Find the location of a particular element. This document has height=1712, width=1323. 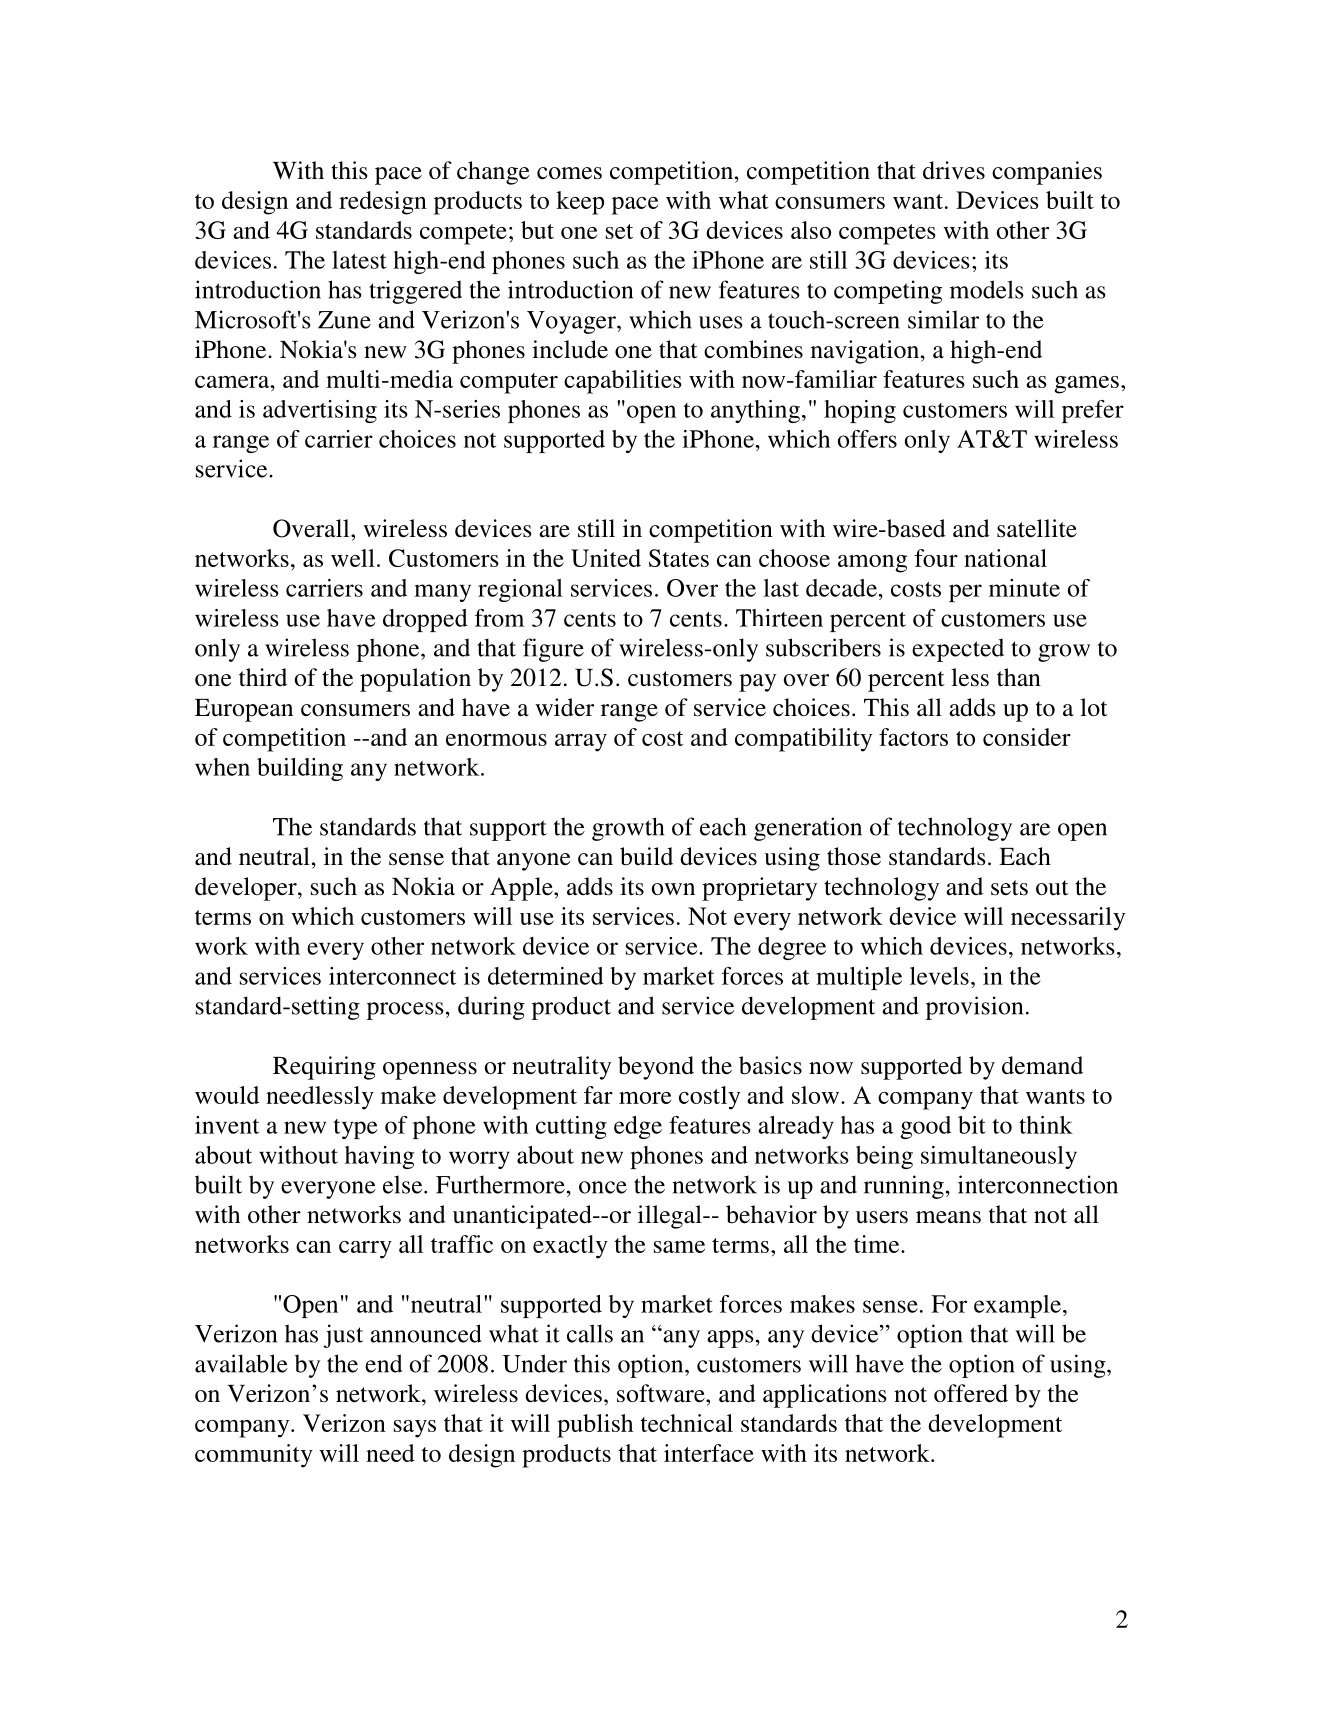

drives is located at coordinates (954, 170).
